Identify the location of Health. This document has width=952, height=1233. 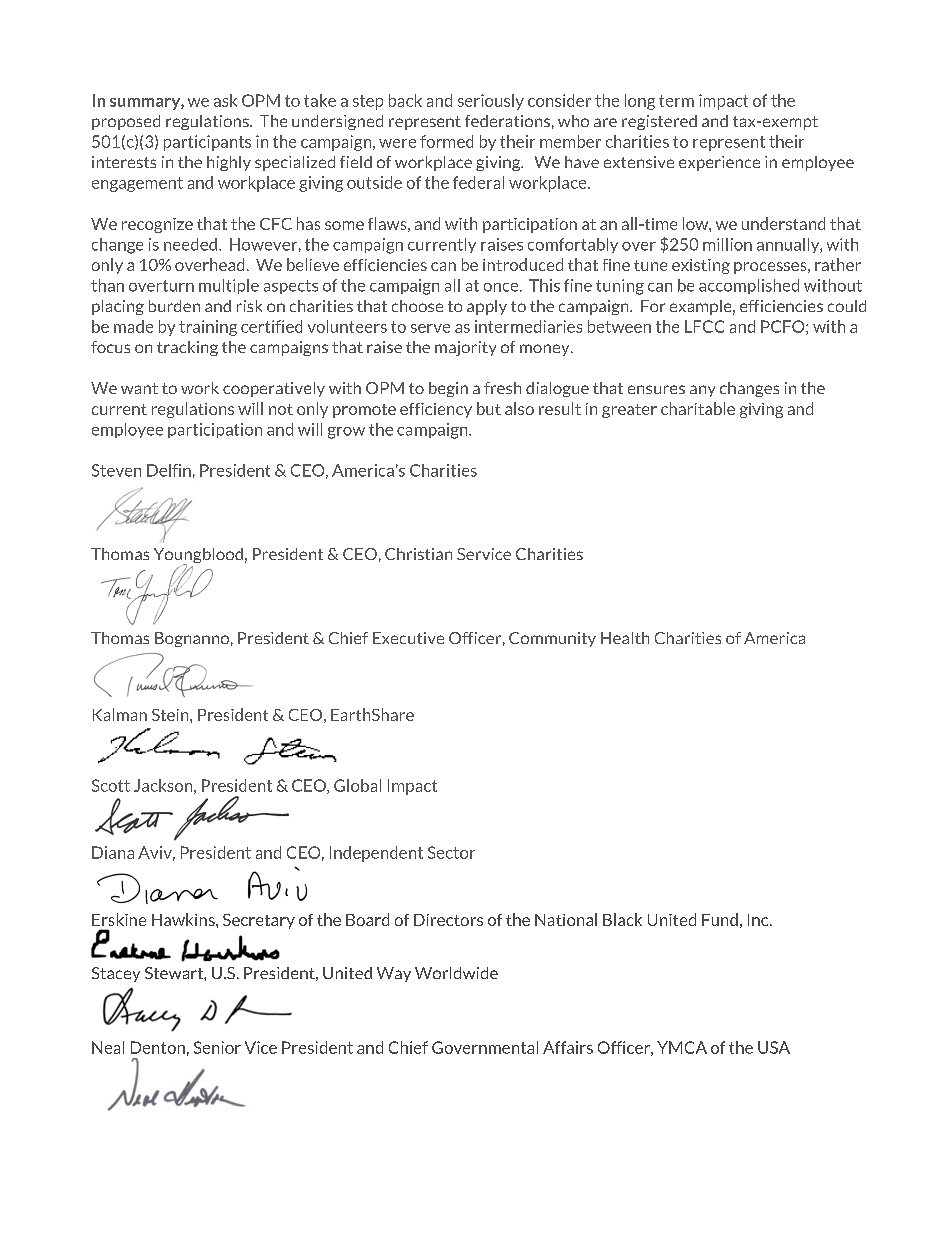
(625, 638).
